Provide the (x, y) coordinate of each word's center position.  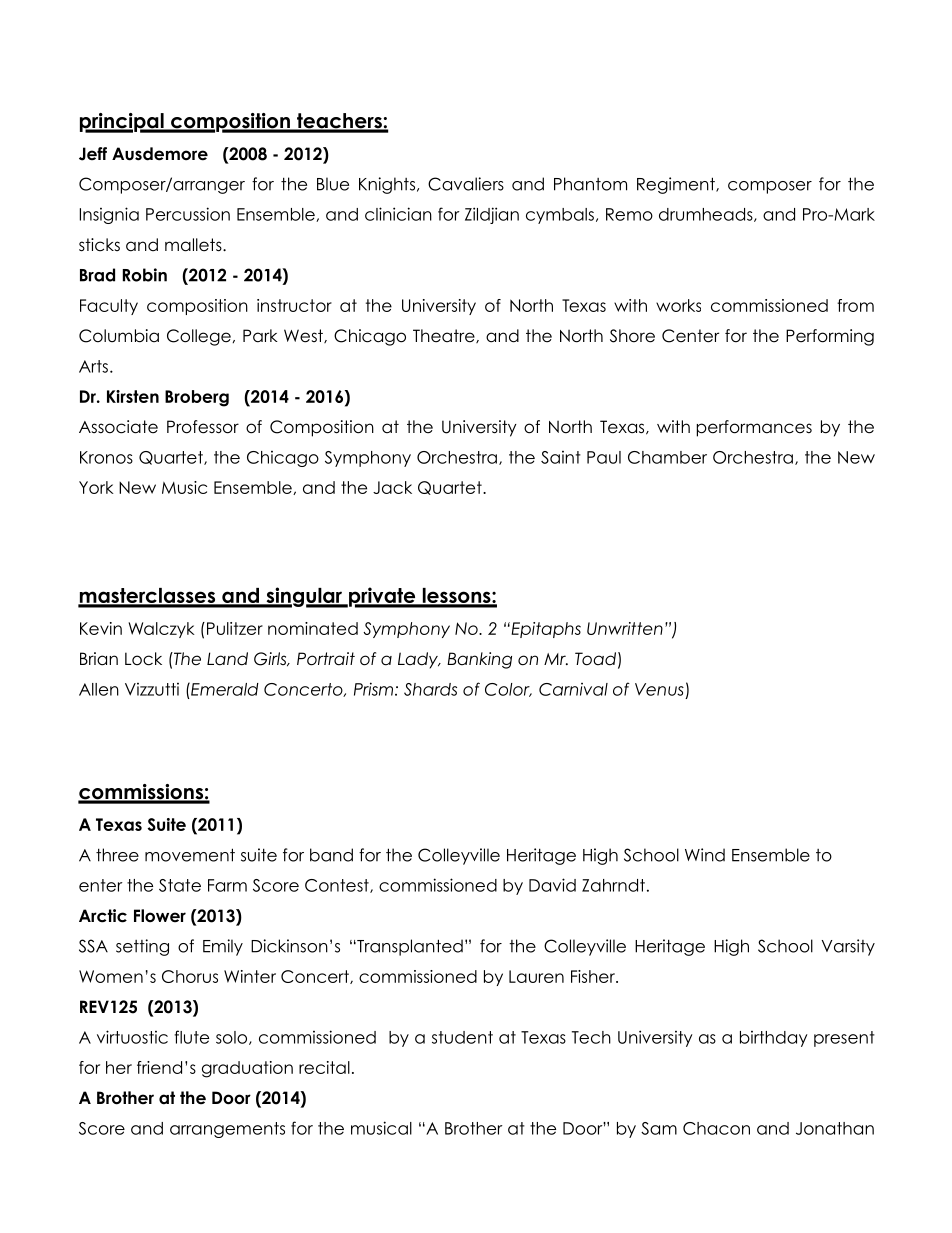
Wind (705, 855)
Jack (392, 487)
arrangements (227, 1130)
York (96, 487)
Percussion (188, 214)
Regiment (677, 185)
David (552, 885)
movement (190, 855)
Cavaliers (466, 184)
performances (754, 428)
